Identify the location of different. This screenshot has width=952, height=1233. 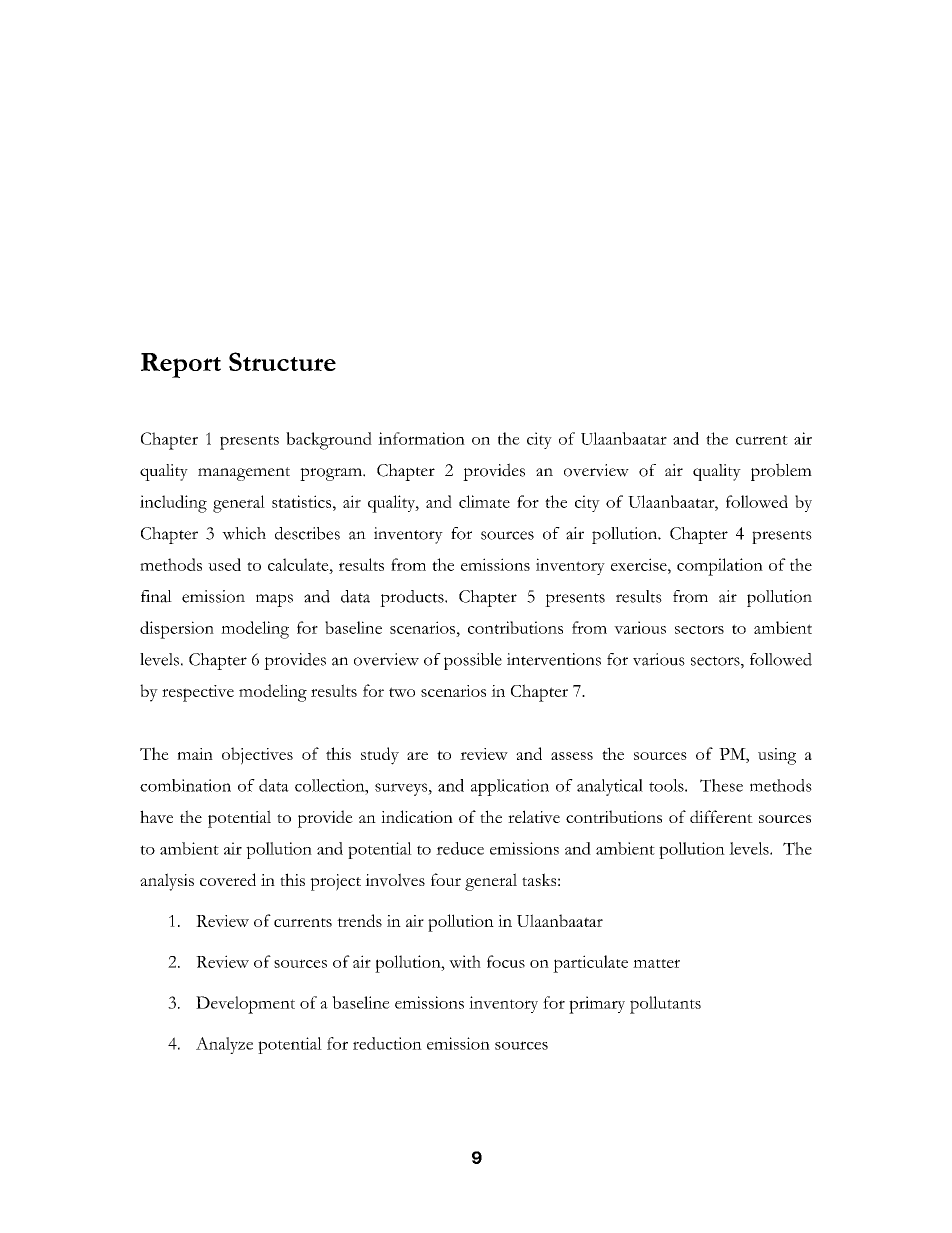
(721, 816).
